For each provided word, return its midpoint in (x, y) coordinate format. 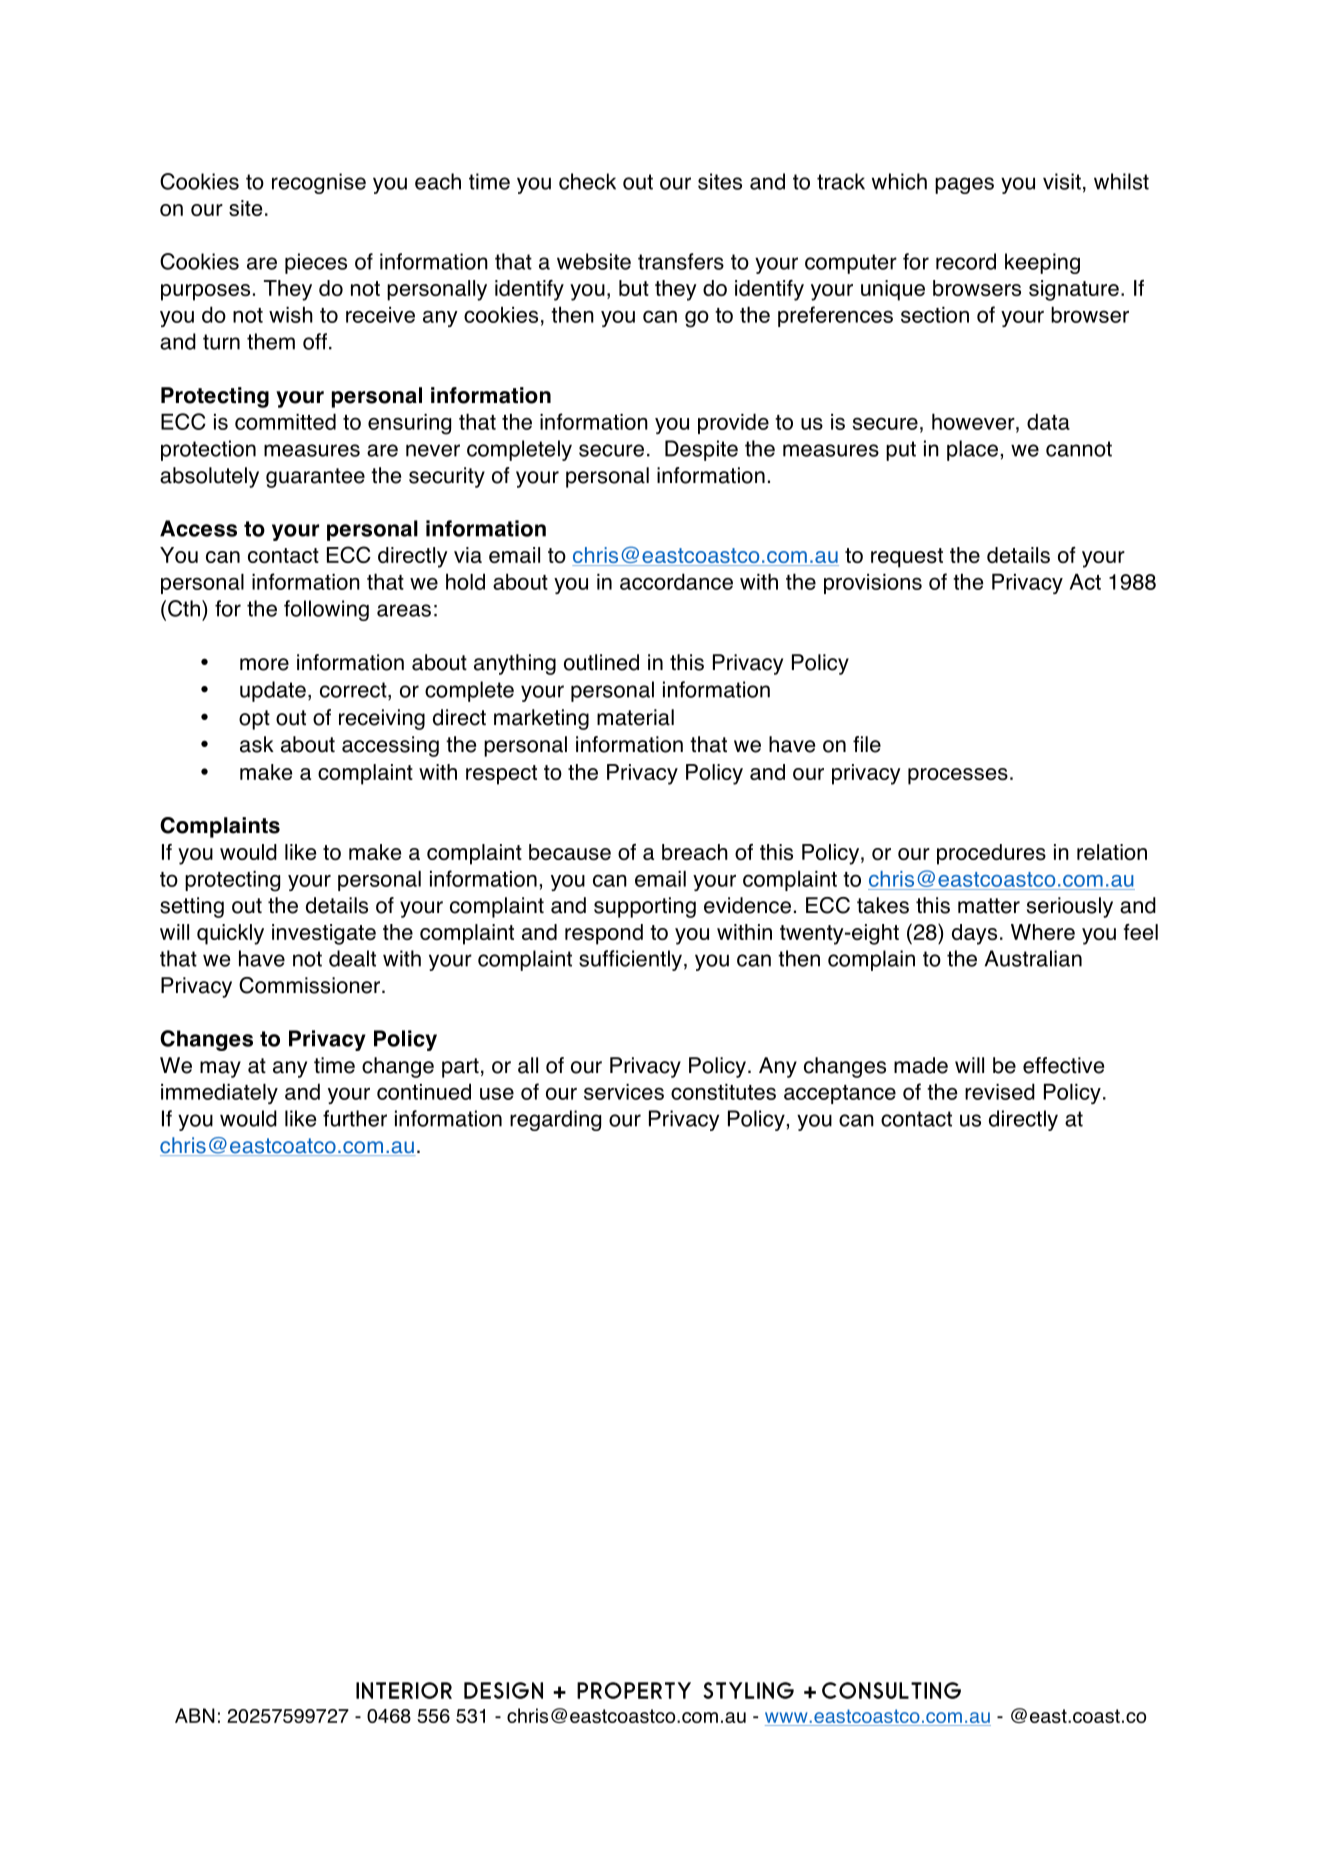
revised (1000, 1091)
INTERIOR (404, 1690)
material (635, 717)
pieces (316, 263)
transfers (681, 261)
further (355, 1118)
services (624, 1092)
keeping (1042, 263)
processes (958, 776)
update (273, 691)
